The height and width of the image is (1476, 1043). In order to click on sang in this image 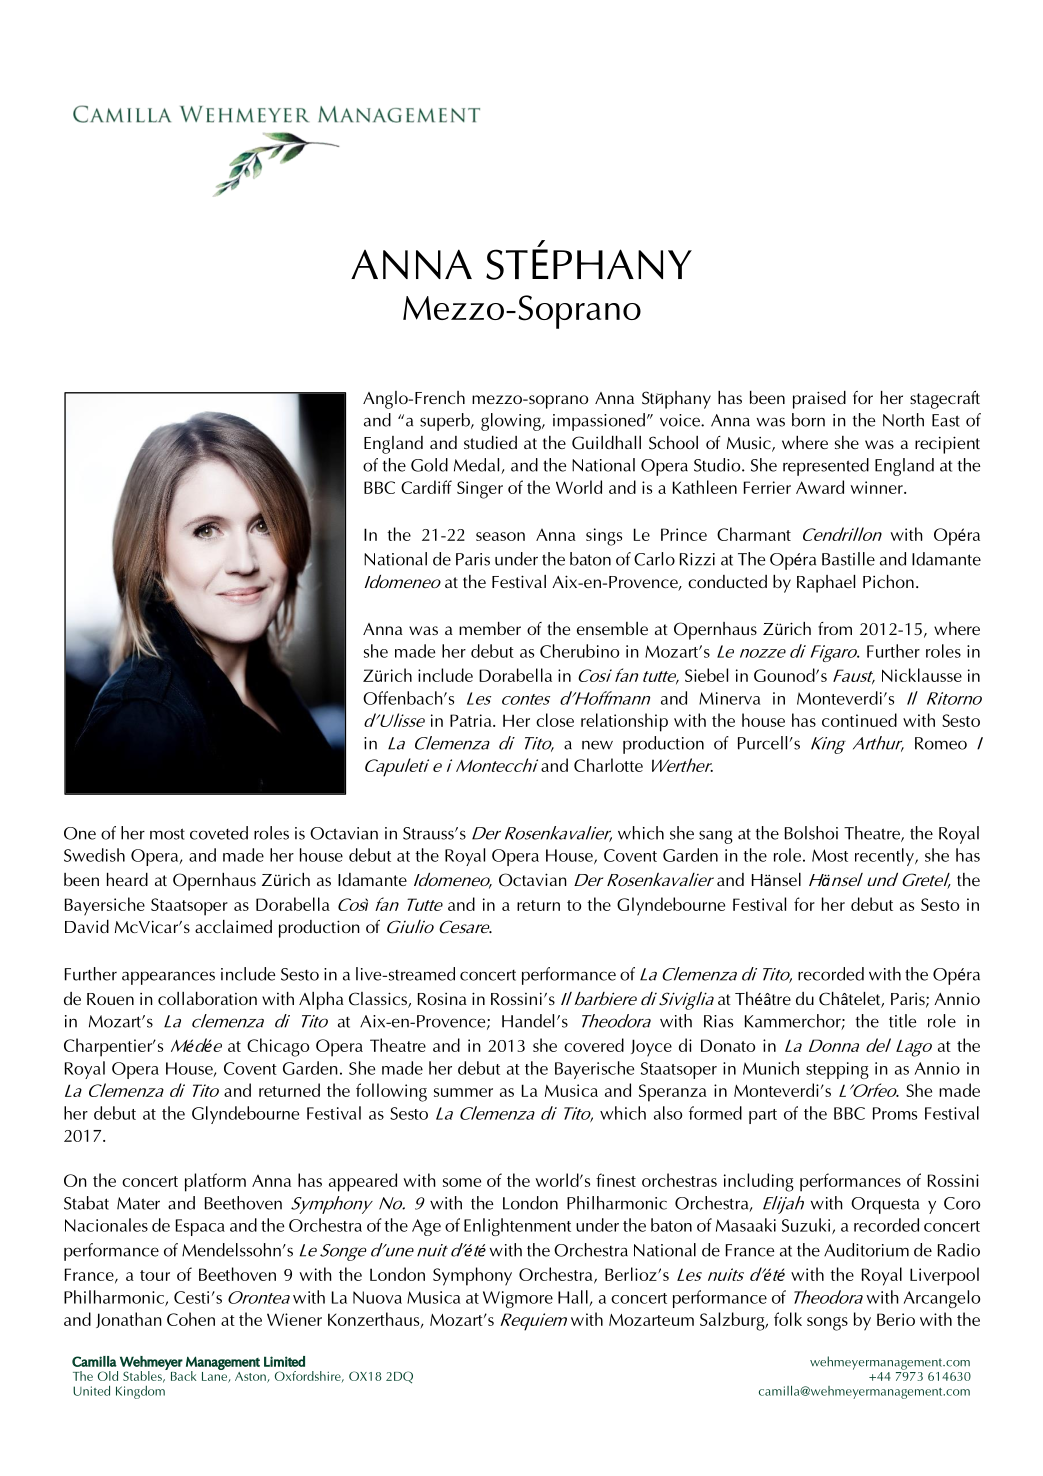, I will do `click(716, 837)`.
